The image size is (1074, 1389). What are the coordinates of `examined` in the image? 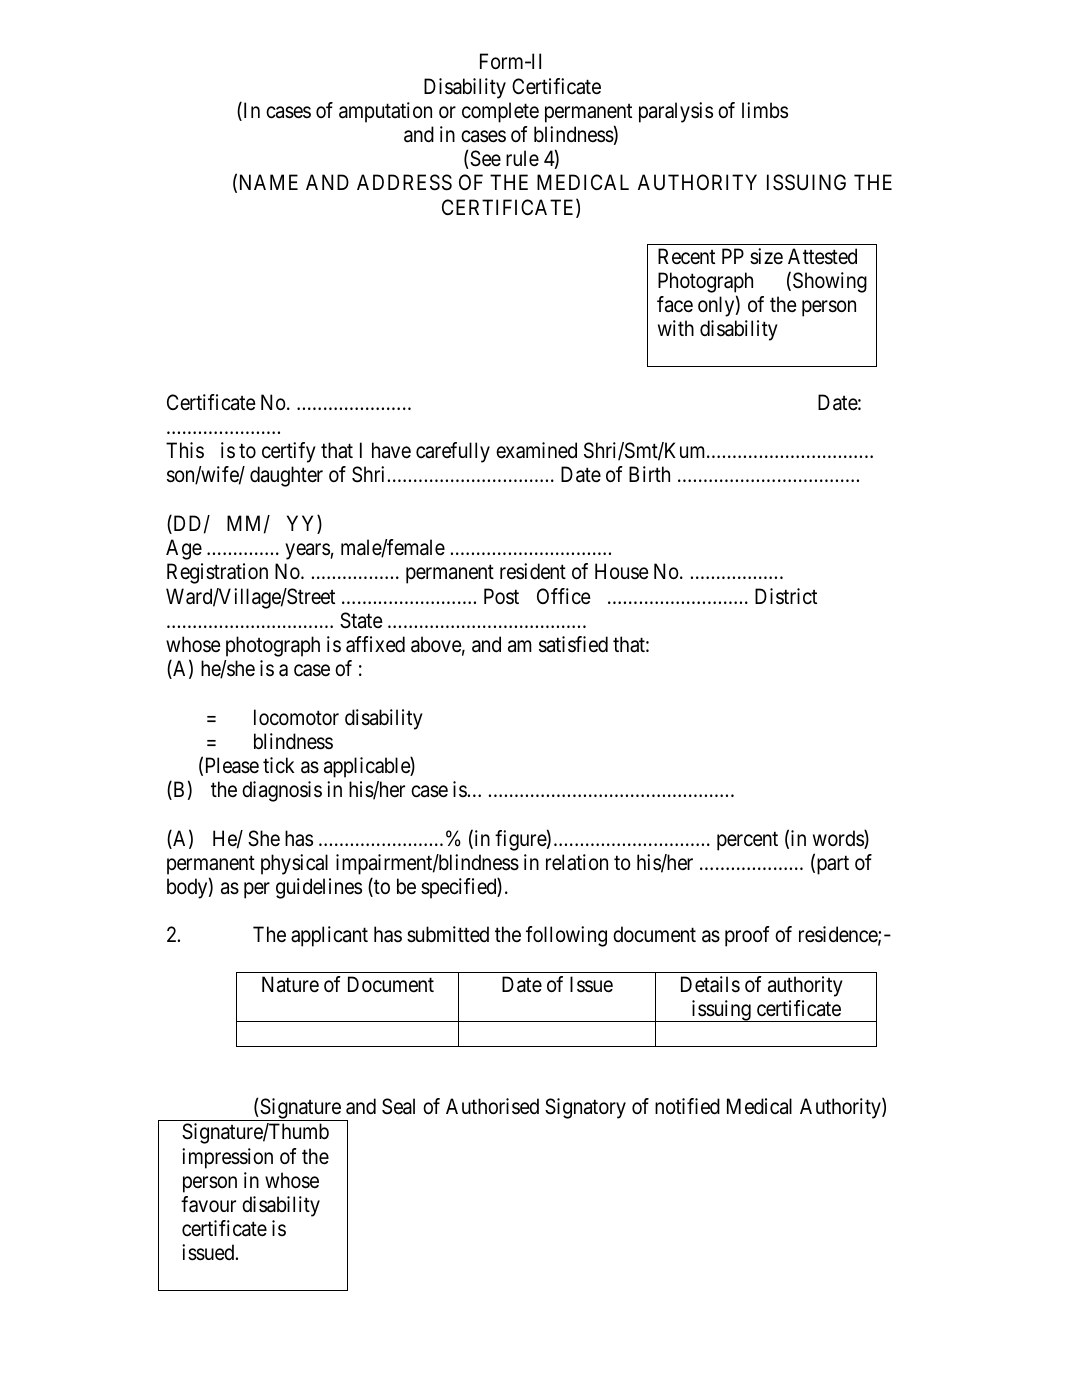 It's located at (536, 450).
